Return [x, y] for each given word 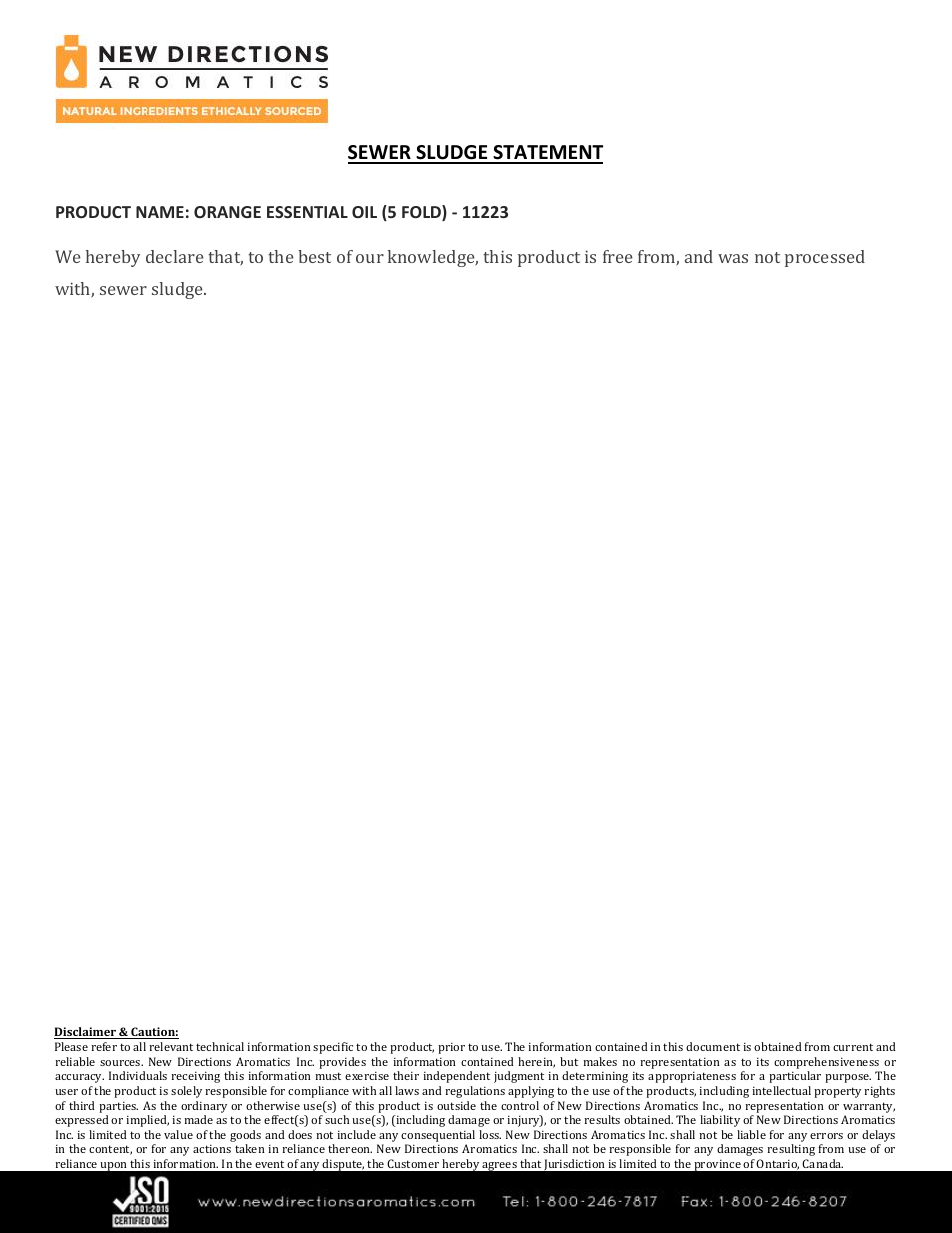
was [733, 258]
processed [825, 258]
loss [490, 1134]
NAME [160, 212]
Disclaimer [86, 1033]
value [178, 1134]
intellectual [781, 1090]
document [713, 1046]
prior [451, 1048]
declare [175, 256]
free [618, 256]
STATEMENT [547, 154]
